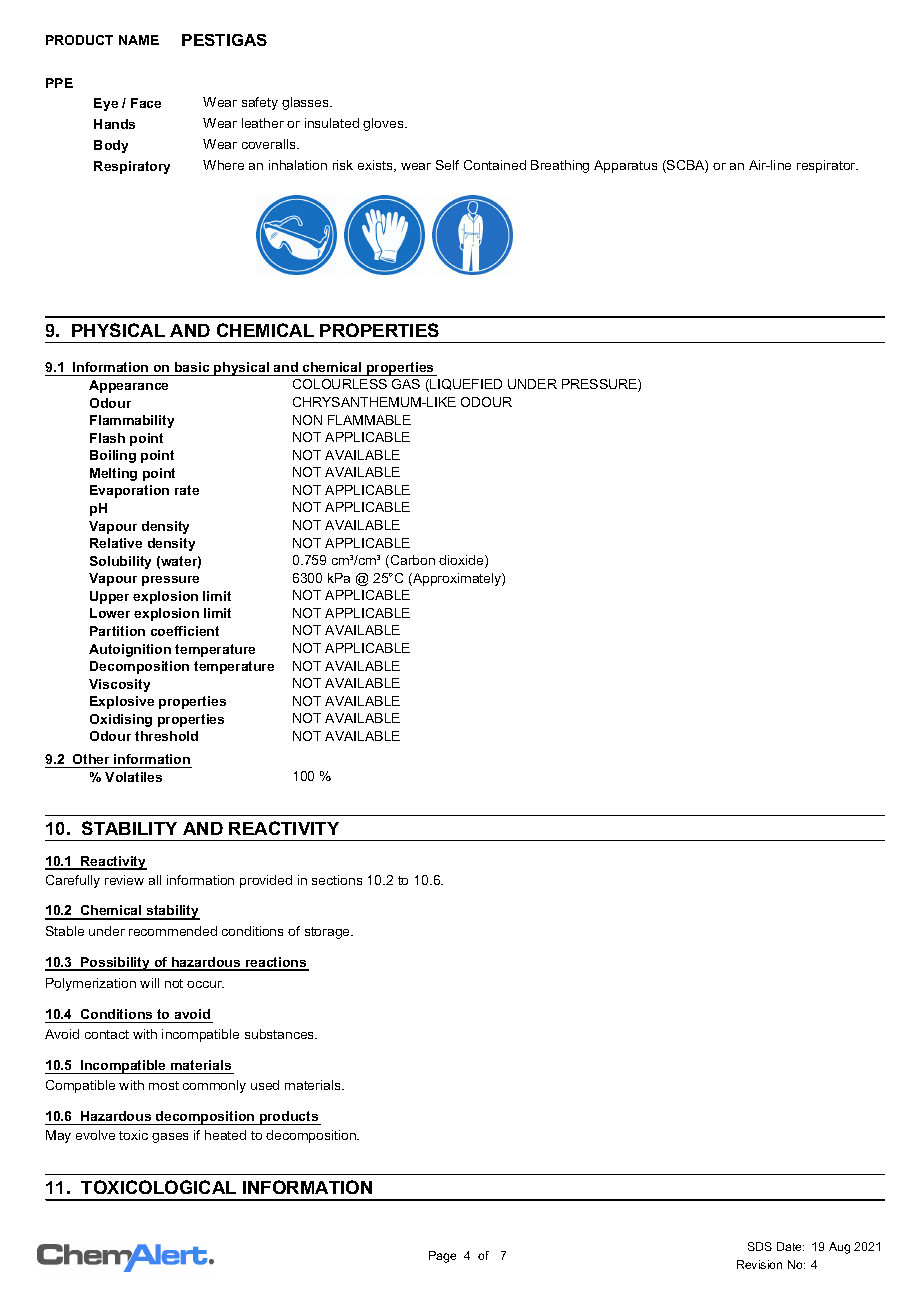  I want to click on Apparatus, so click(625, 166).
